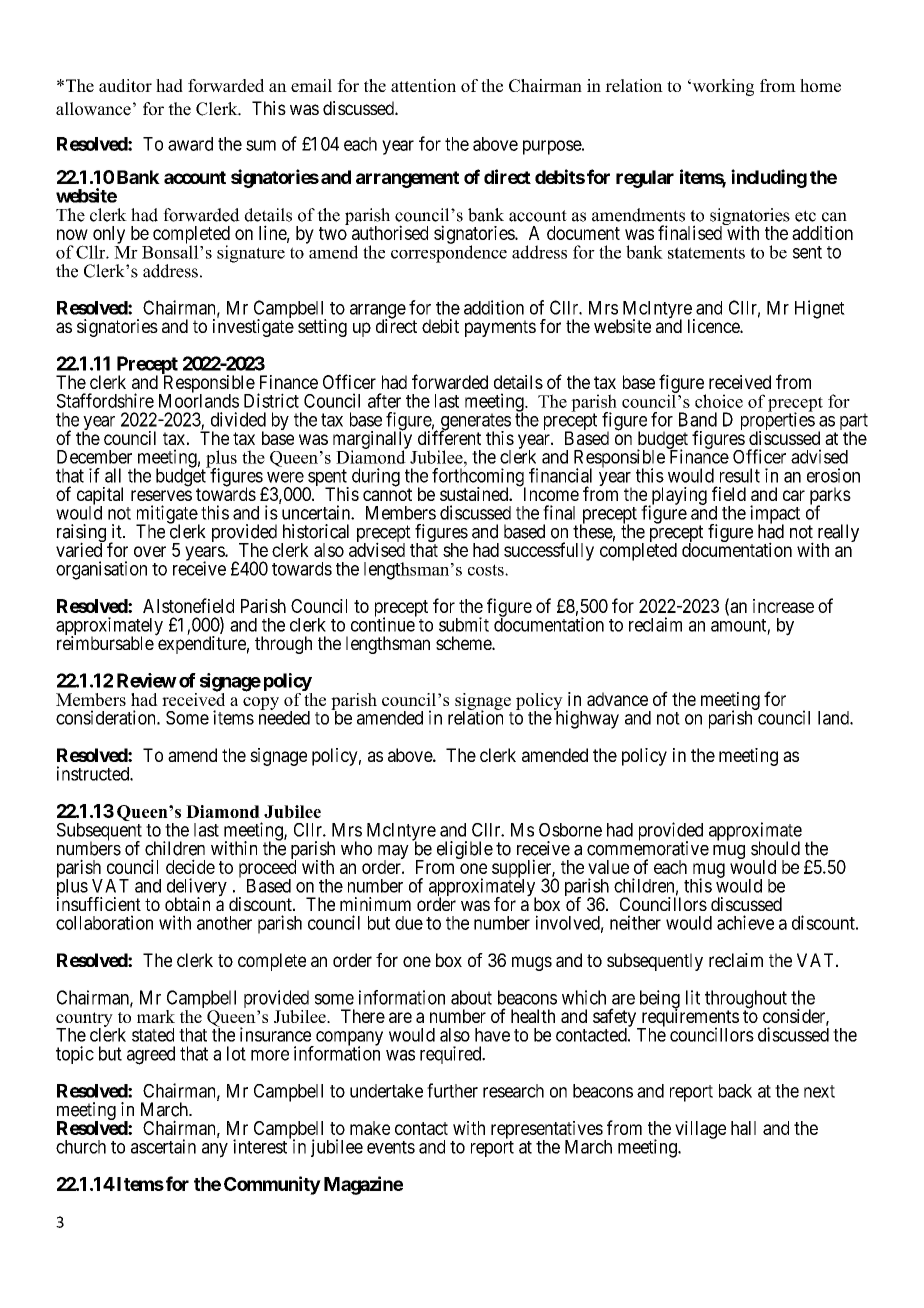 This screenshot has height=1308, width=924. Describe the element at coordinates (105, 643) in the screenshot. I see `reimbursable` at that location.
